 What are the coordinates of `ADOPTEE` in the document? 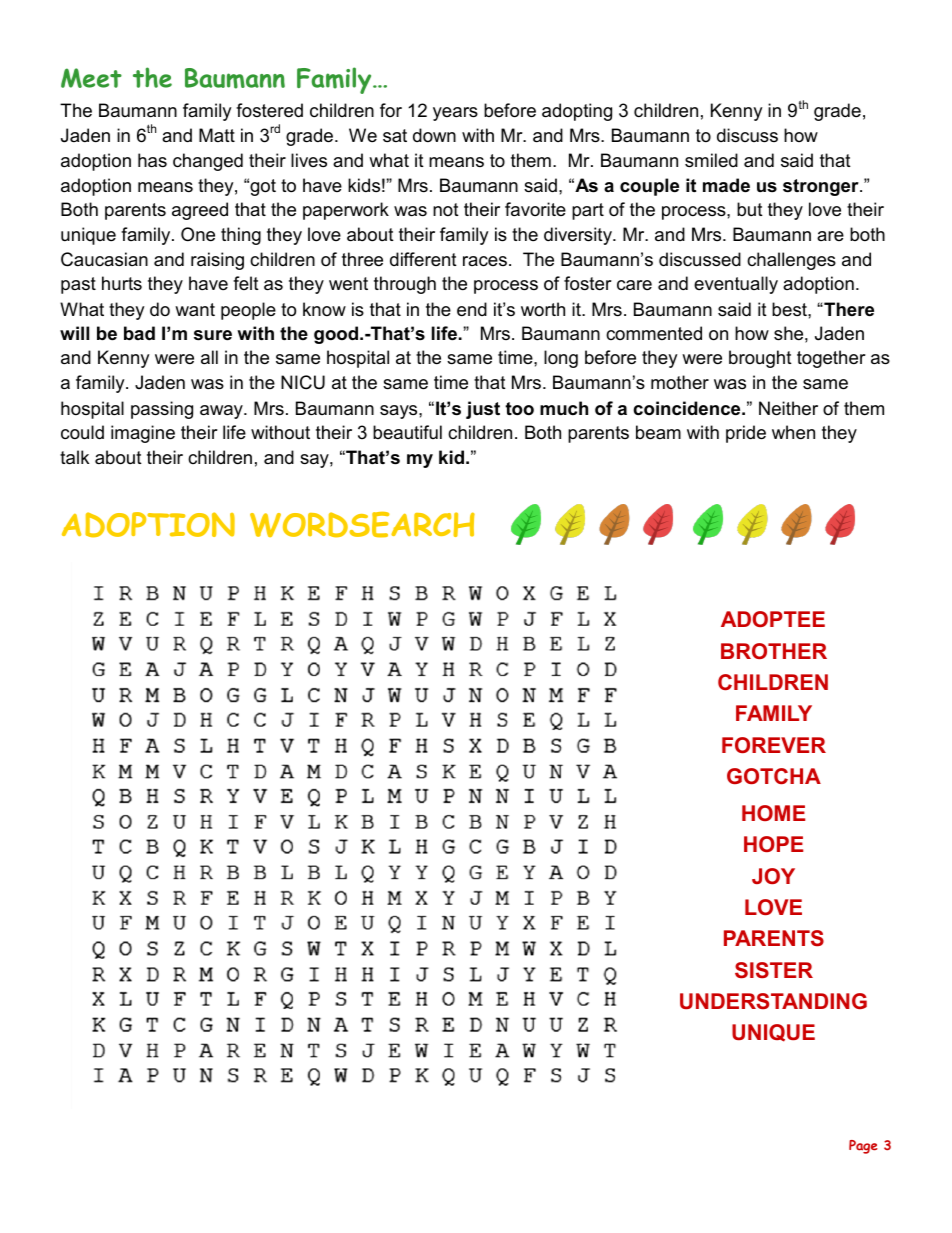 It's located at (773, 619).
